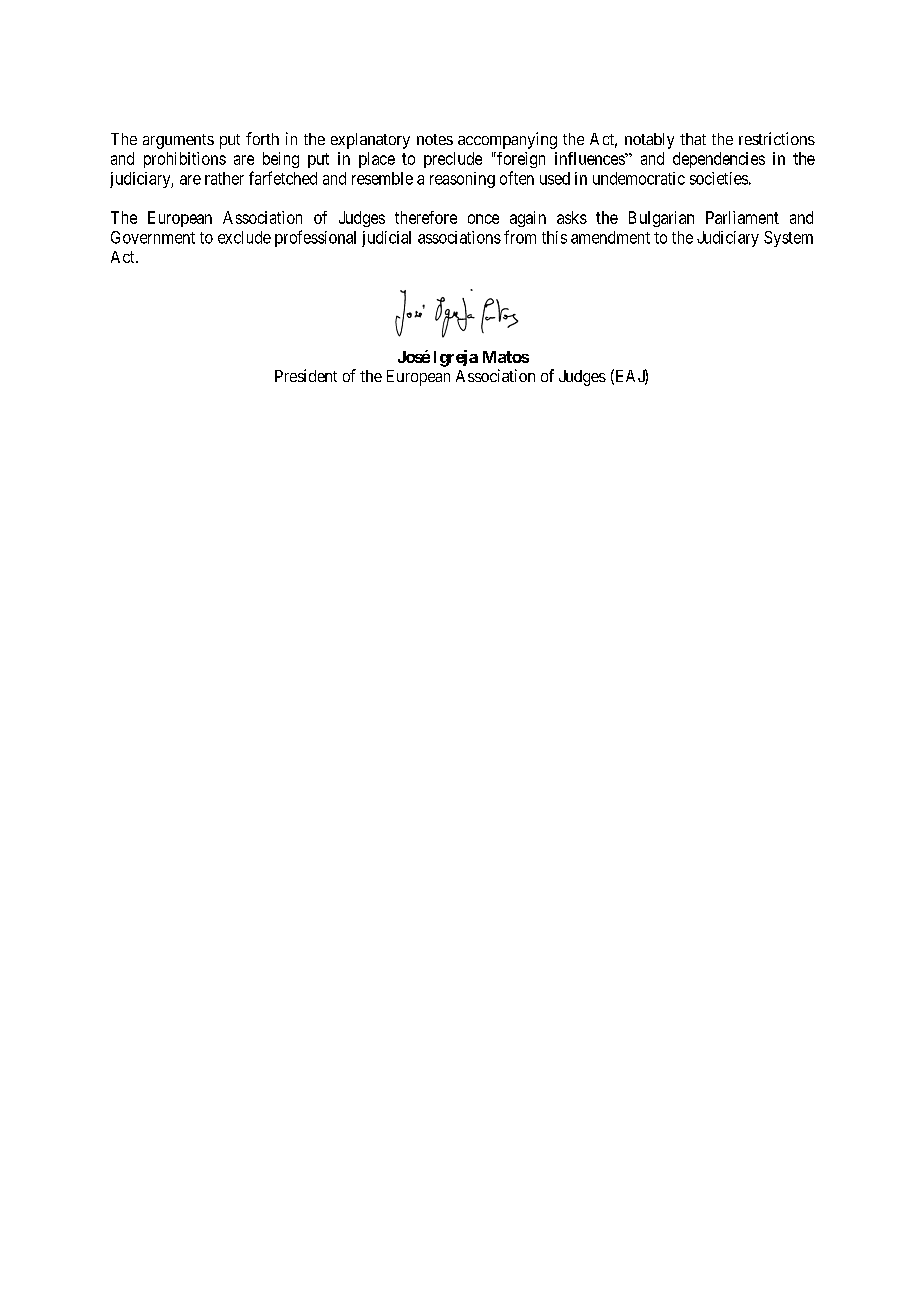 The width and height of the screenshot is (924, 1308). Describe the element at coordinates (693, 139) in the screenshot. I see `that` at that location.
